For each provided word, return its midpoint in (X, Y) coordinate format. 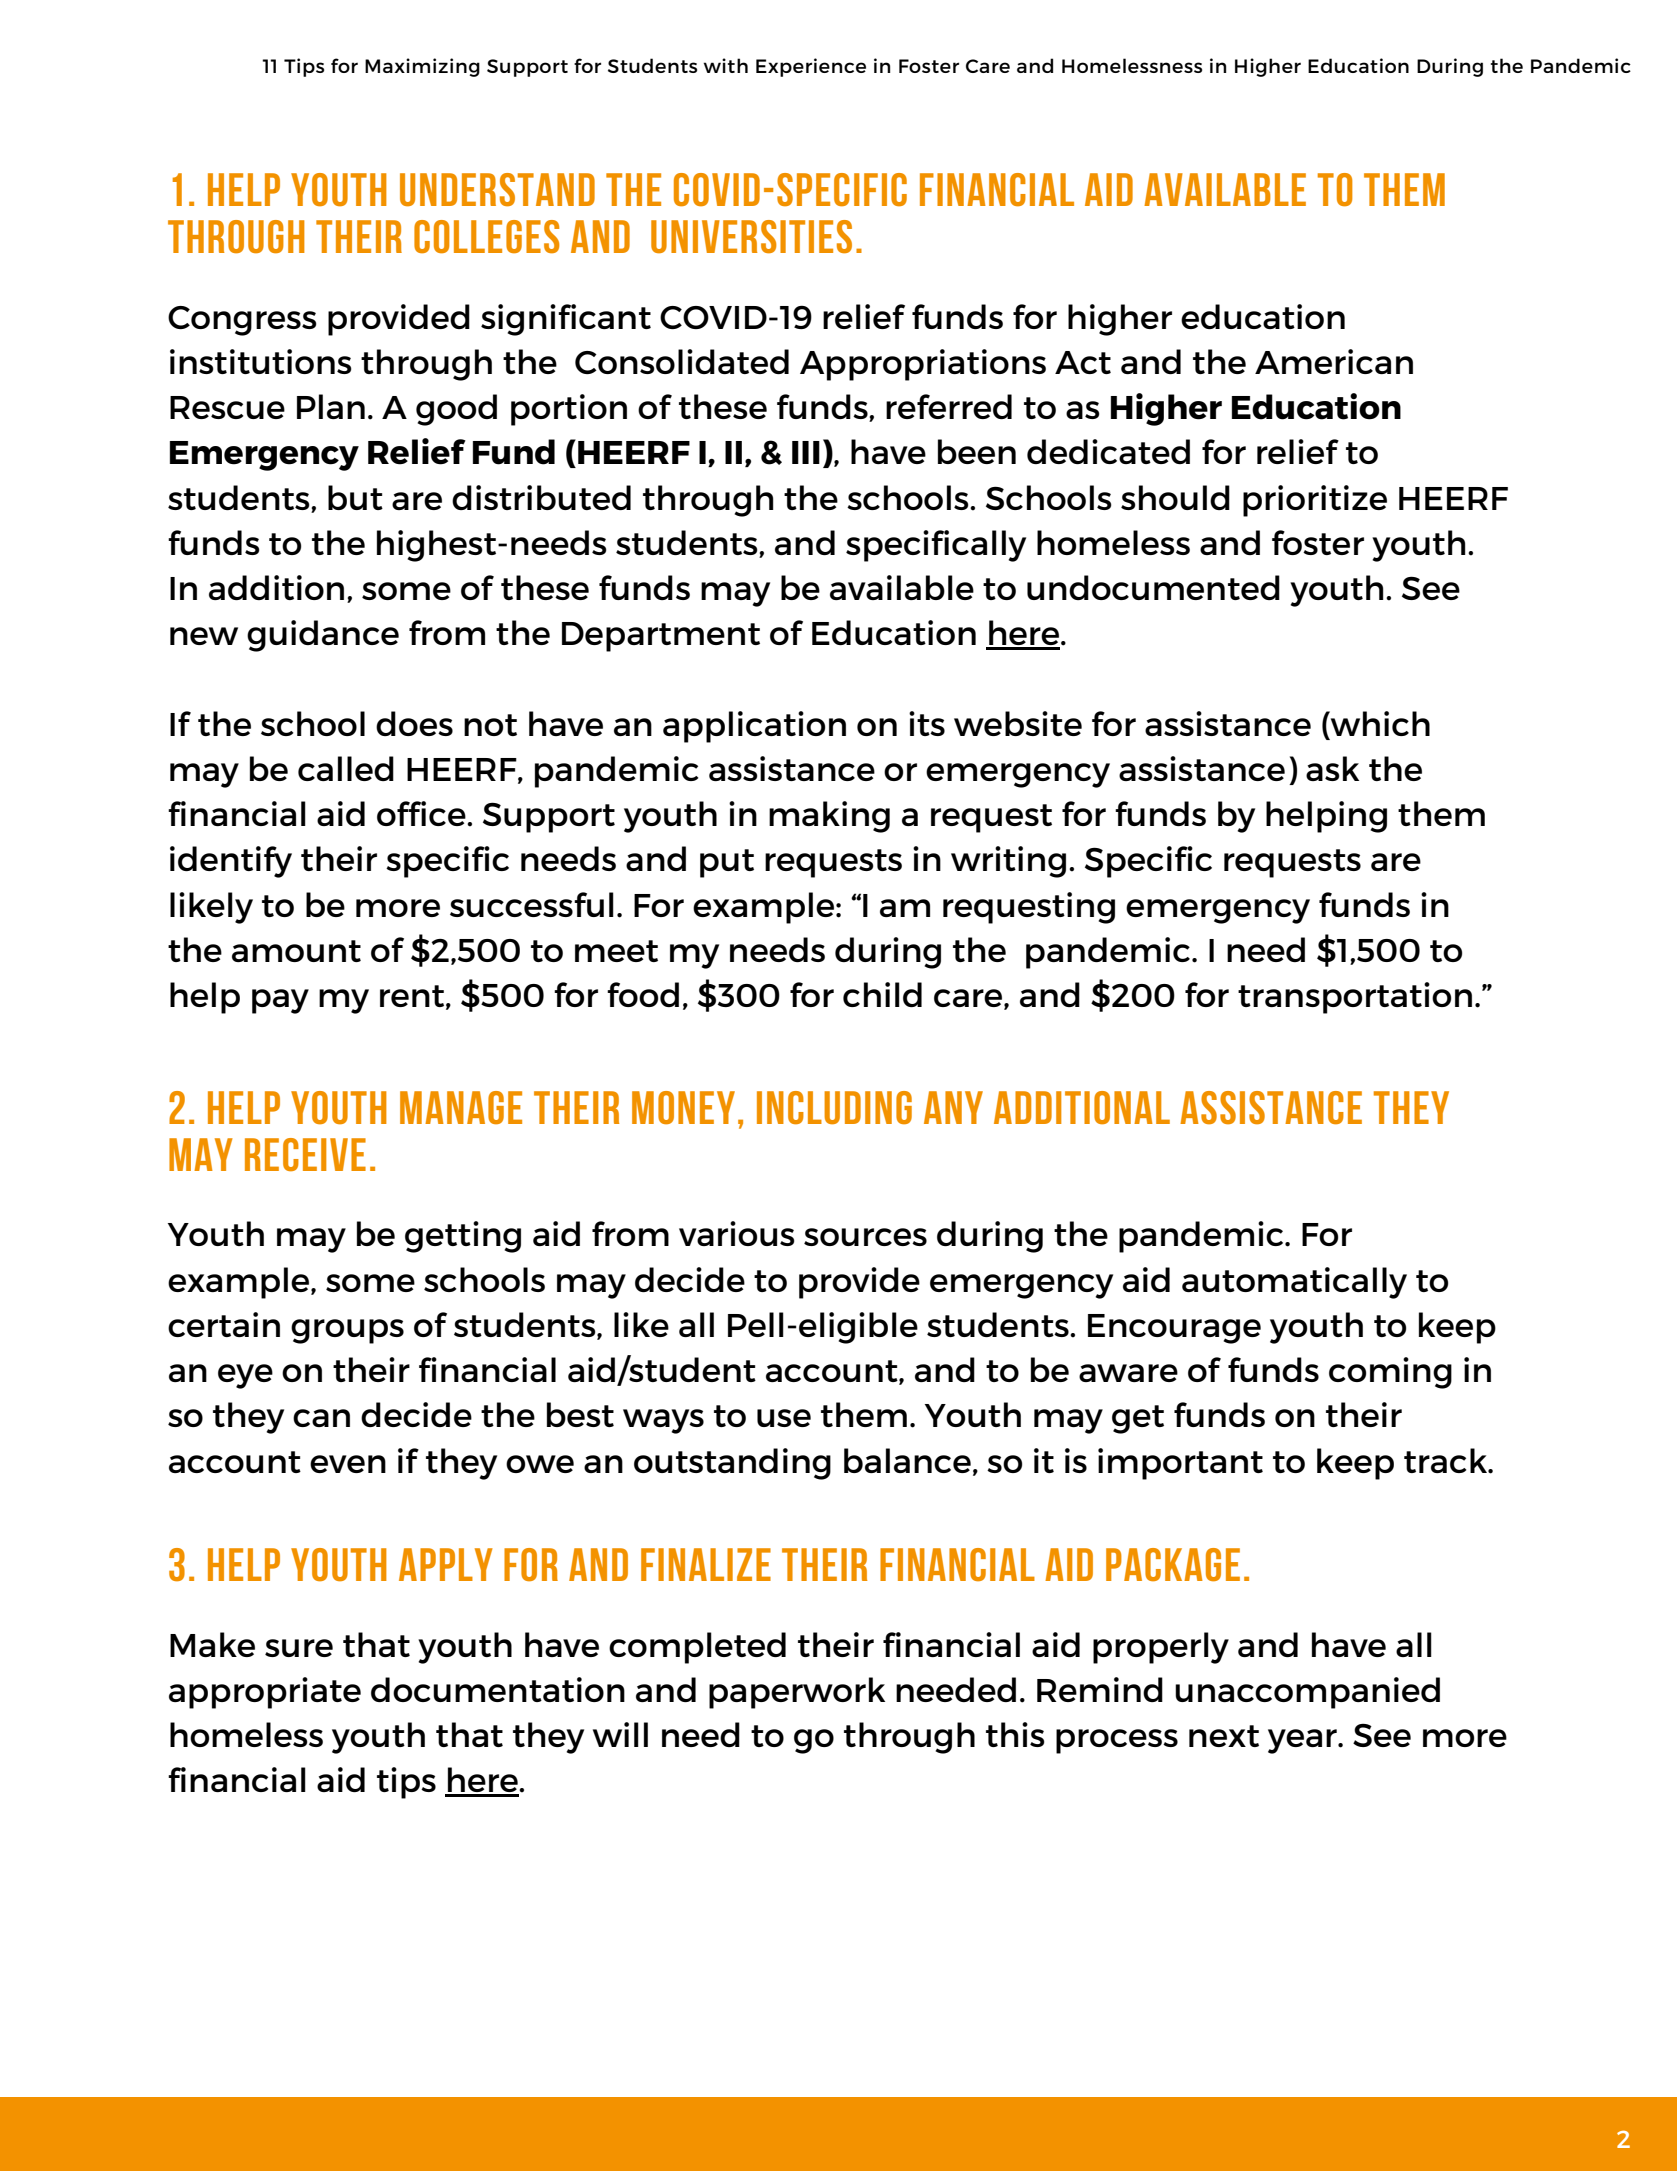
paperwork (797, 1693)
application (754, 727)
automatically (1294, 1283)
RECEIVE (305, 1154)
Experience (811, 67)
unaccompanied (1307, 1693)
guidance (323, 636)
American (1334, 361)
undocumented (1153, 587)
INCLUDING (834, 1107)
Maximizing (422, 67)
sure (299, 1648)
